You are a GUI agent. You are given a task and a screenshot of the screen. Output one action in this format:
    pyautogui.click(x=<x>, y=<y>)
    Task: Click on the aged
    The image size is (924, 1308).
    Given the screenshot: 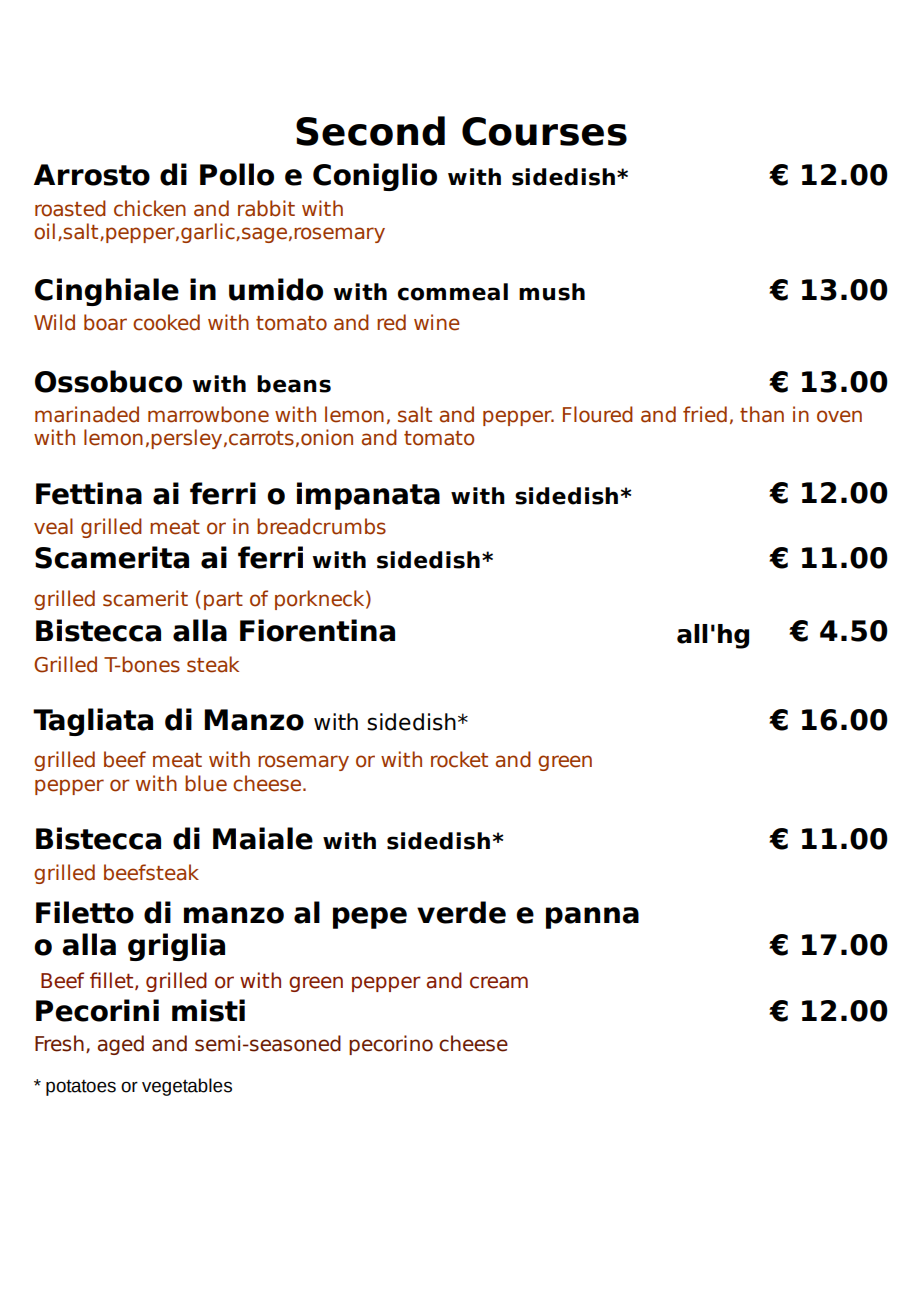 What is the action you would take?
    pyautogui.click(x=120, y=1045)
